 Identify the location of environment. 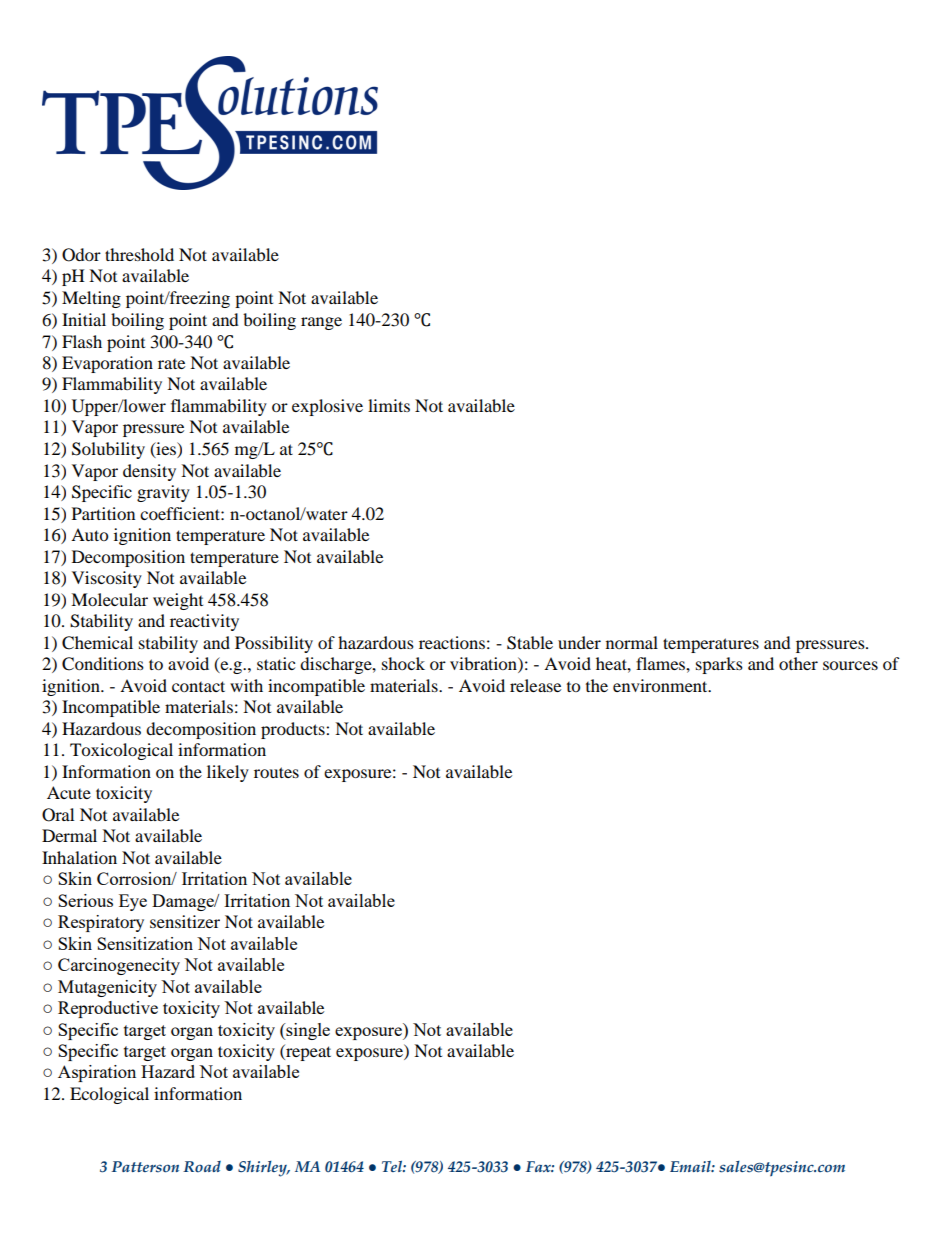
(661, 685).
